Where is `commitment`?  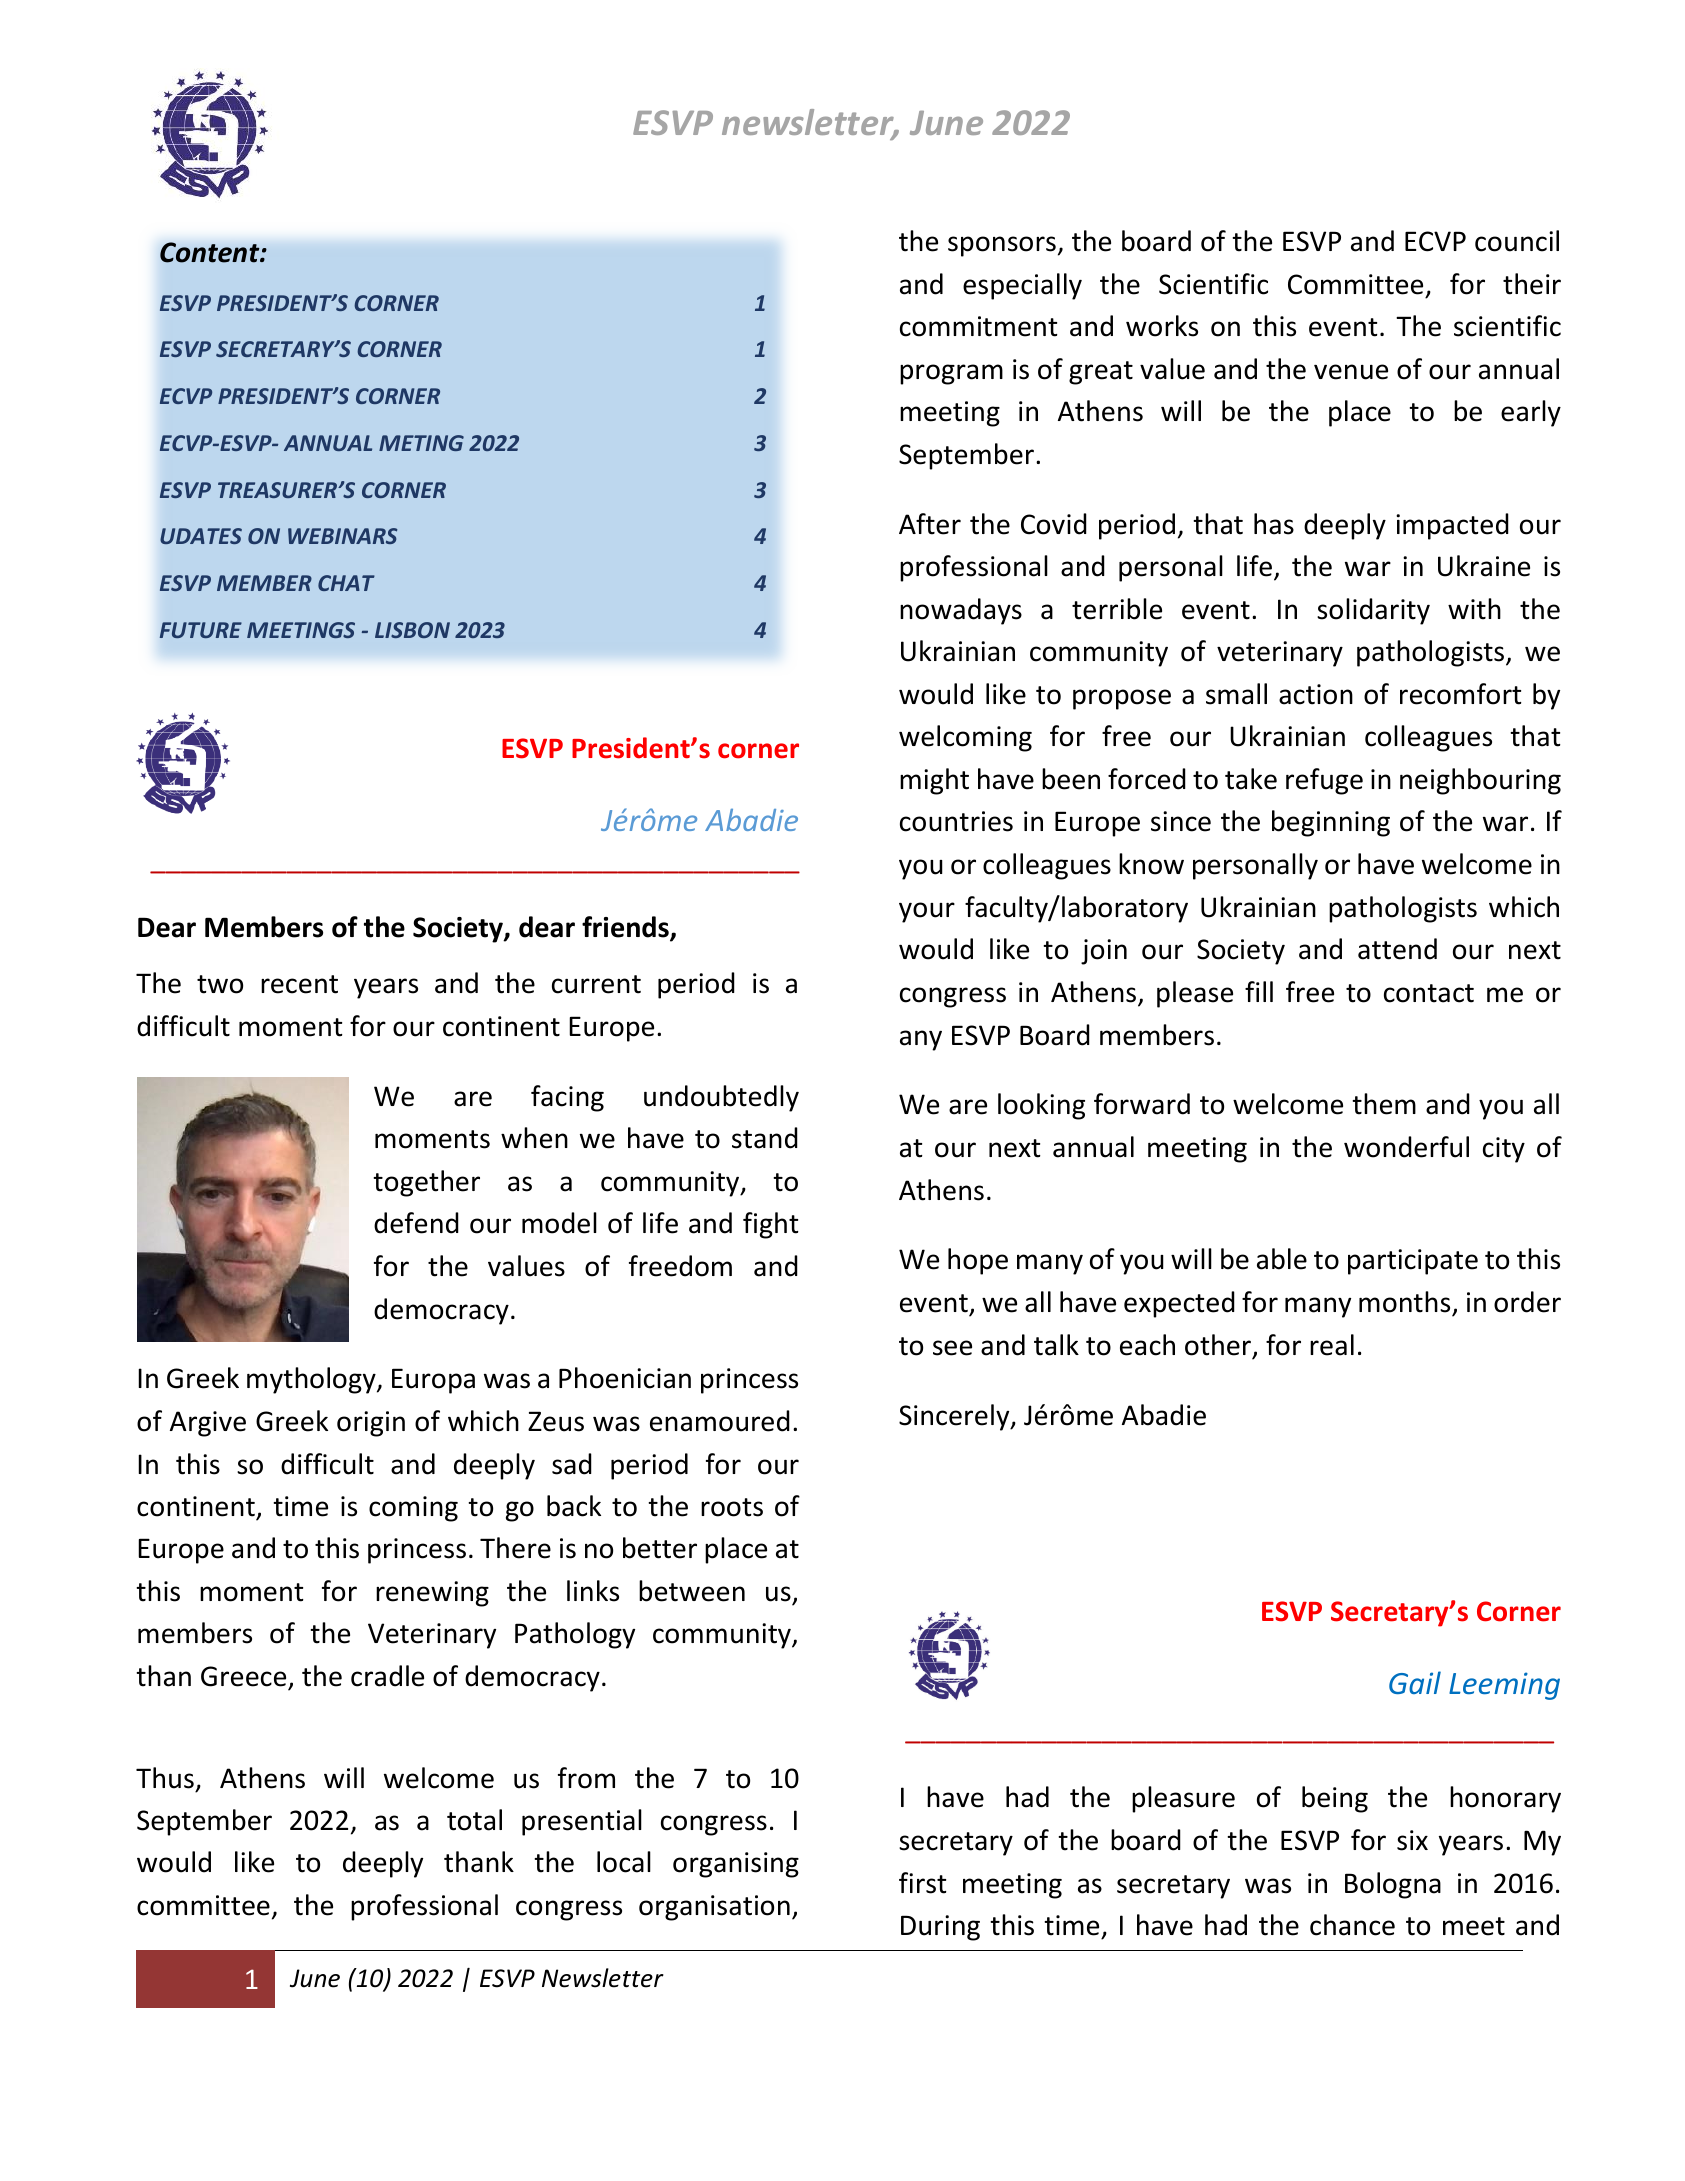
commitment is located at coordinates (979, 326).
